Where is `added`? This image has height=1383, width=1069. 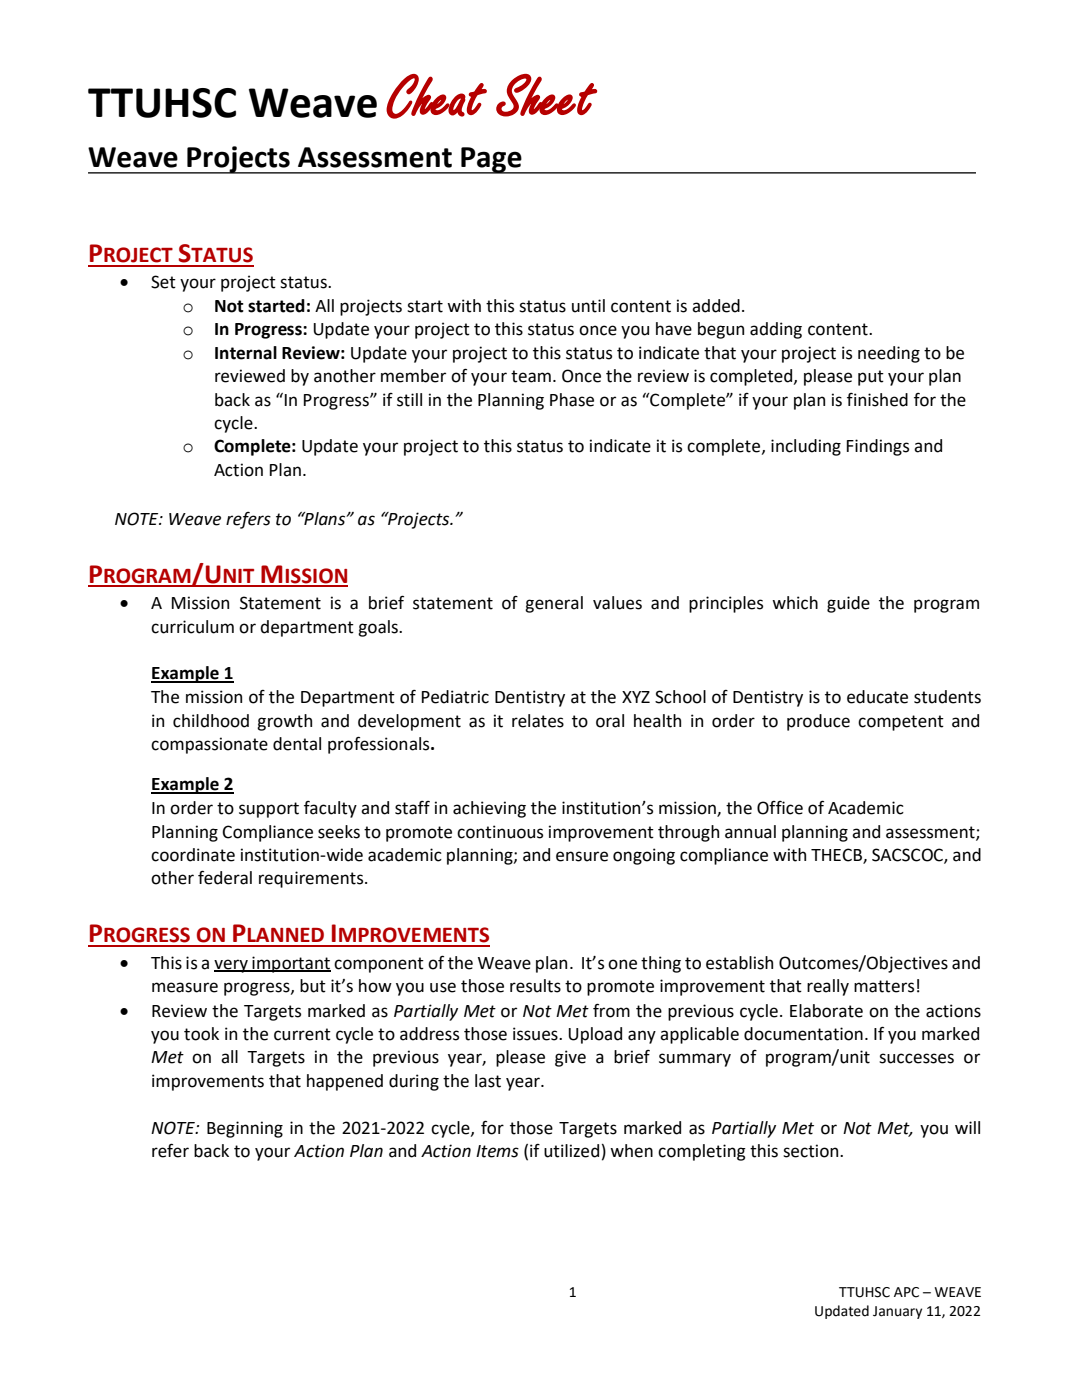 added is located at coordinates (716, 306).
